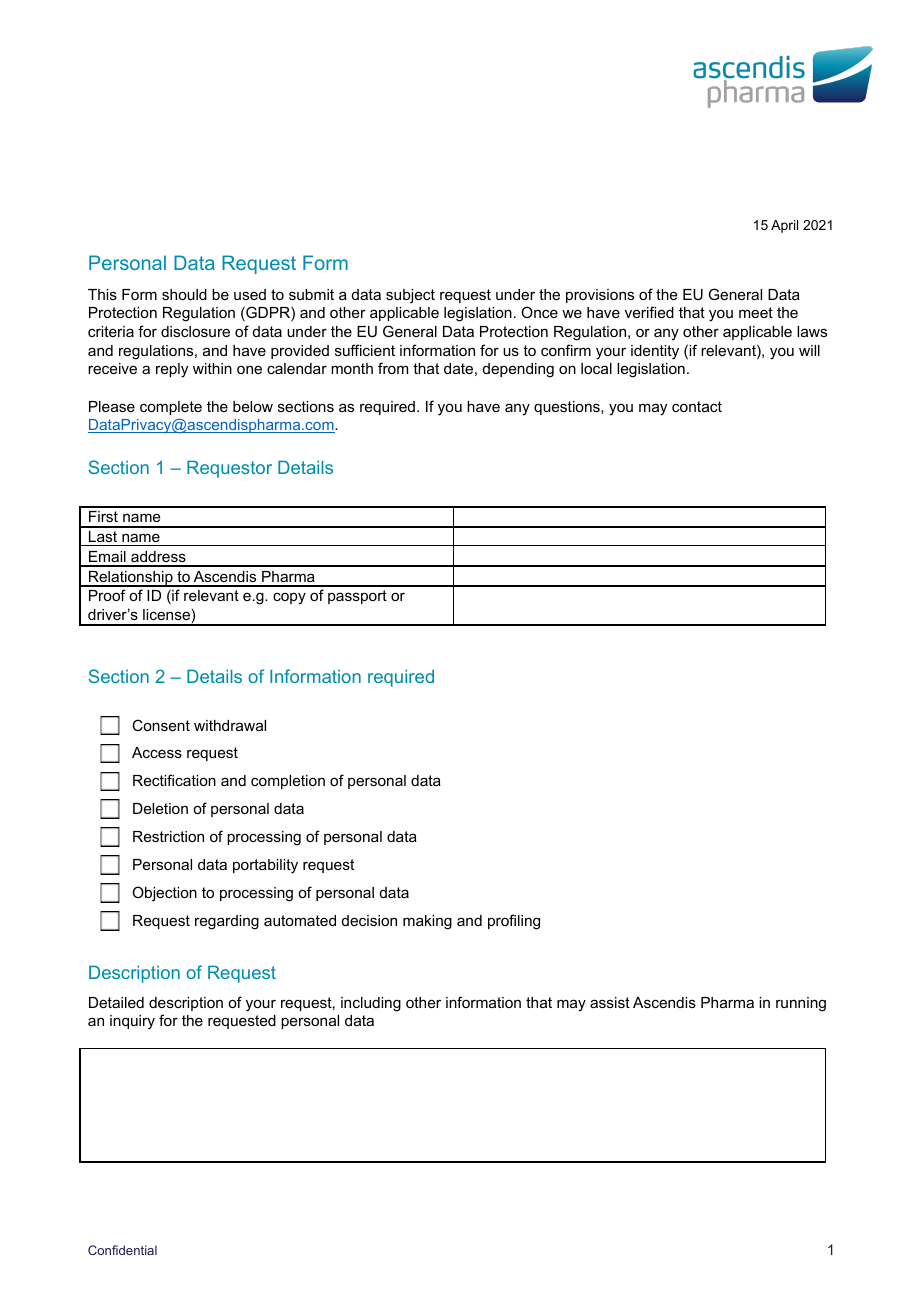 The image size is (924, 1307). I want to click on Confidential, so click(122, 1250).
